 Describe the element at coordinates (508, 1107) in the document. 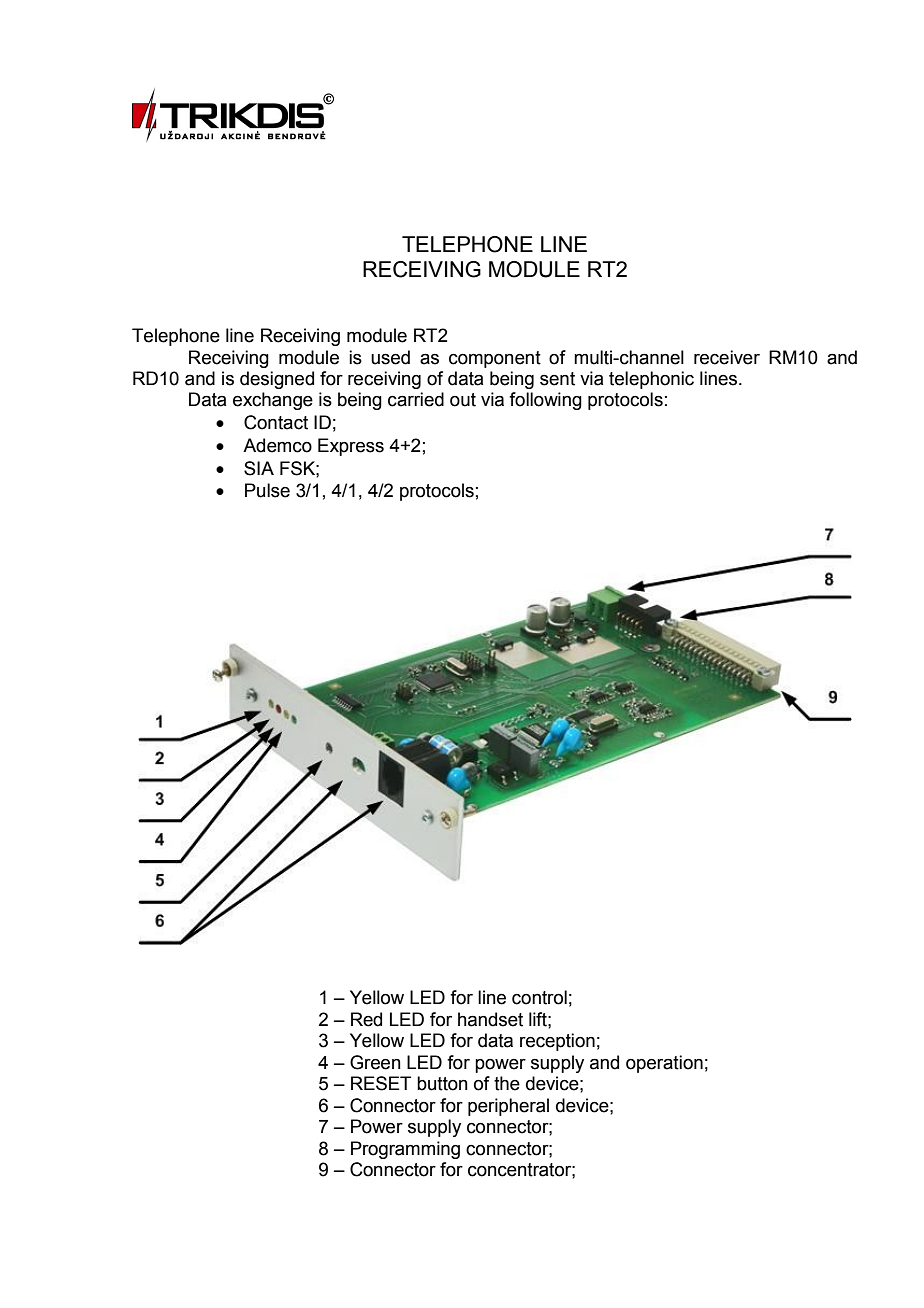

I see `peripheral` at that location.
